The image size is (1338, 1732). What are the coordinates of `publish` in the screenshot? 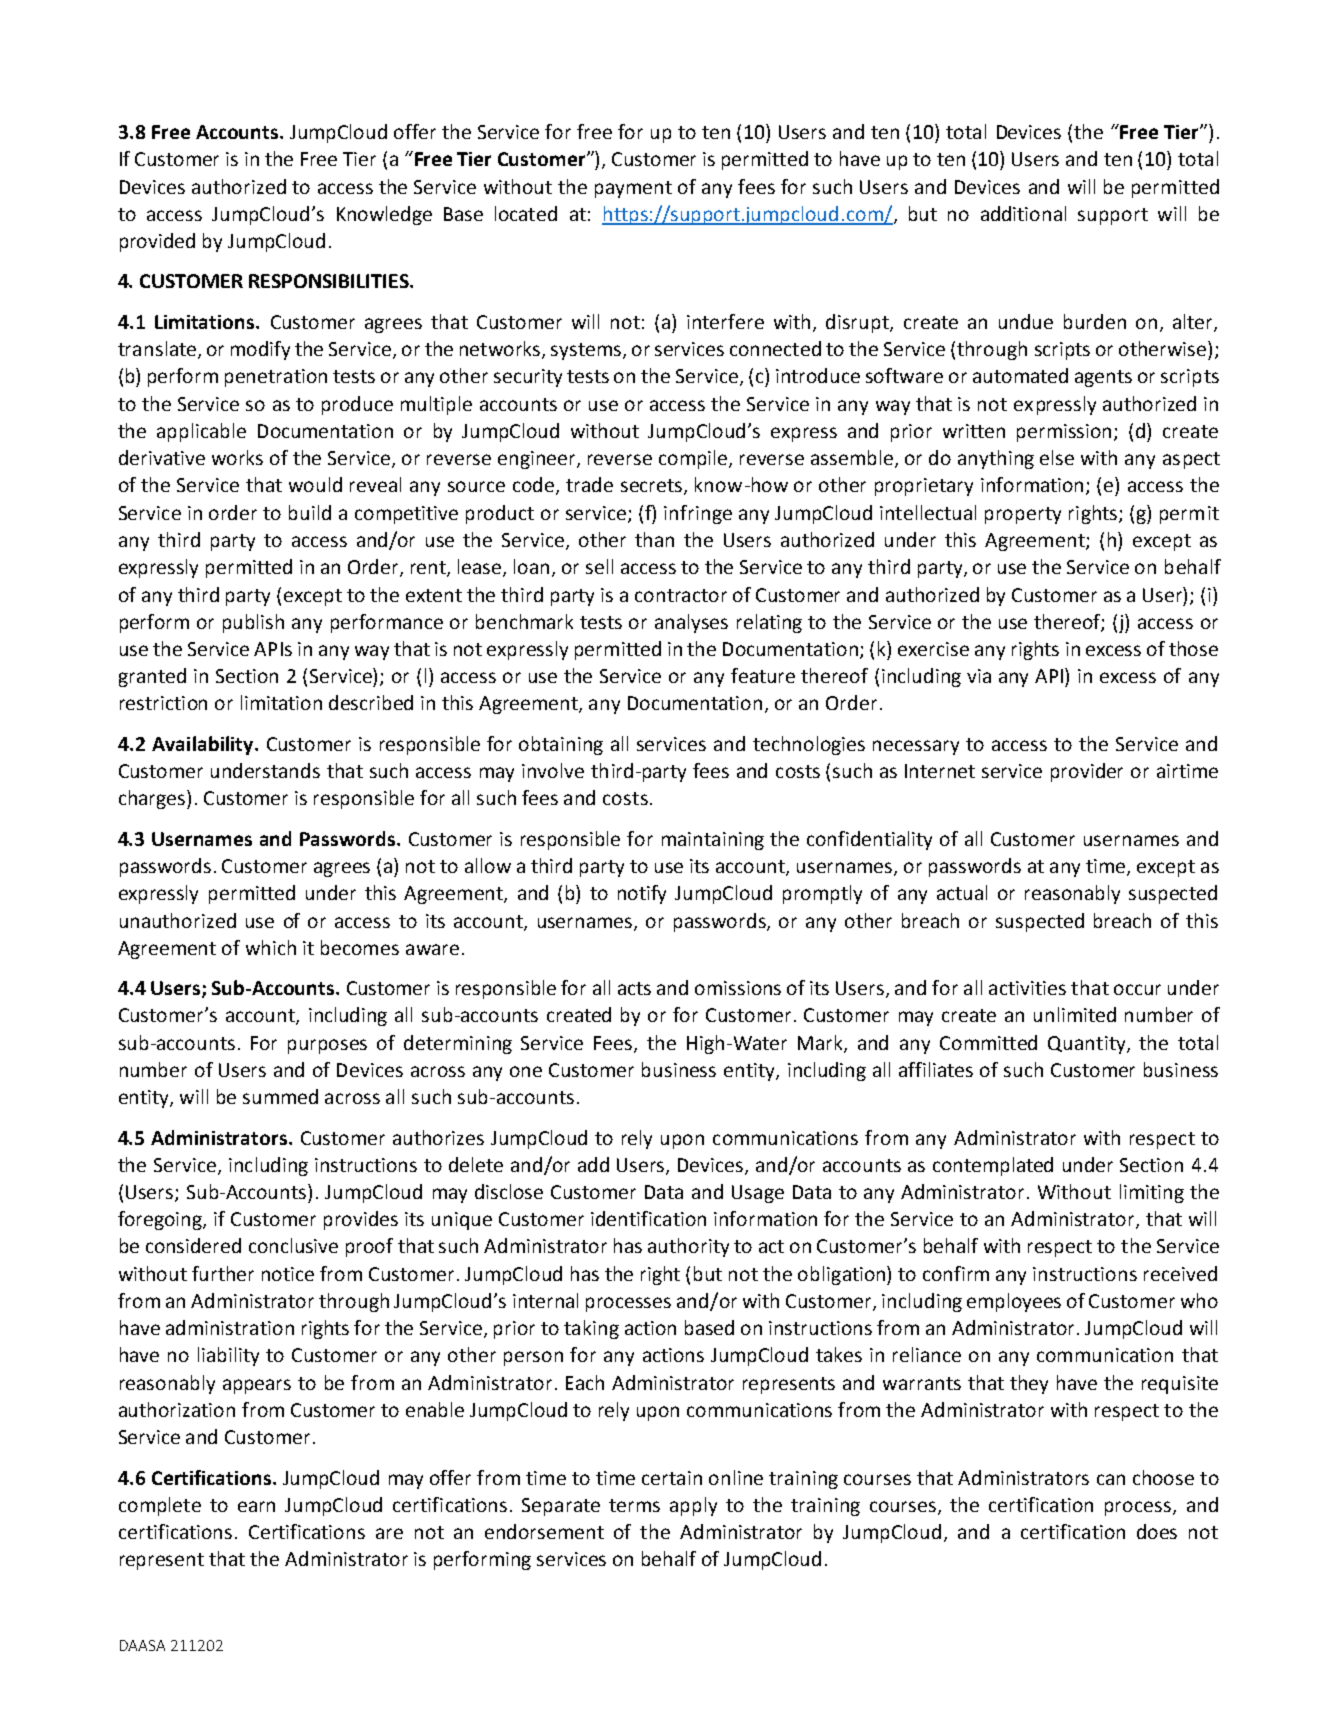 It's located at (253, 623).
